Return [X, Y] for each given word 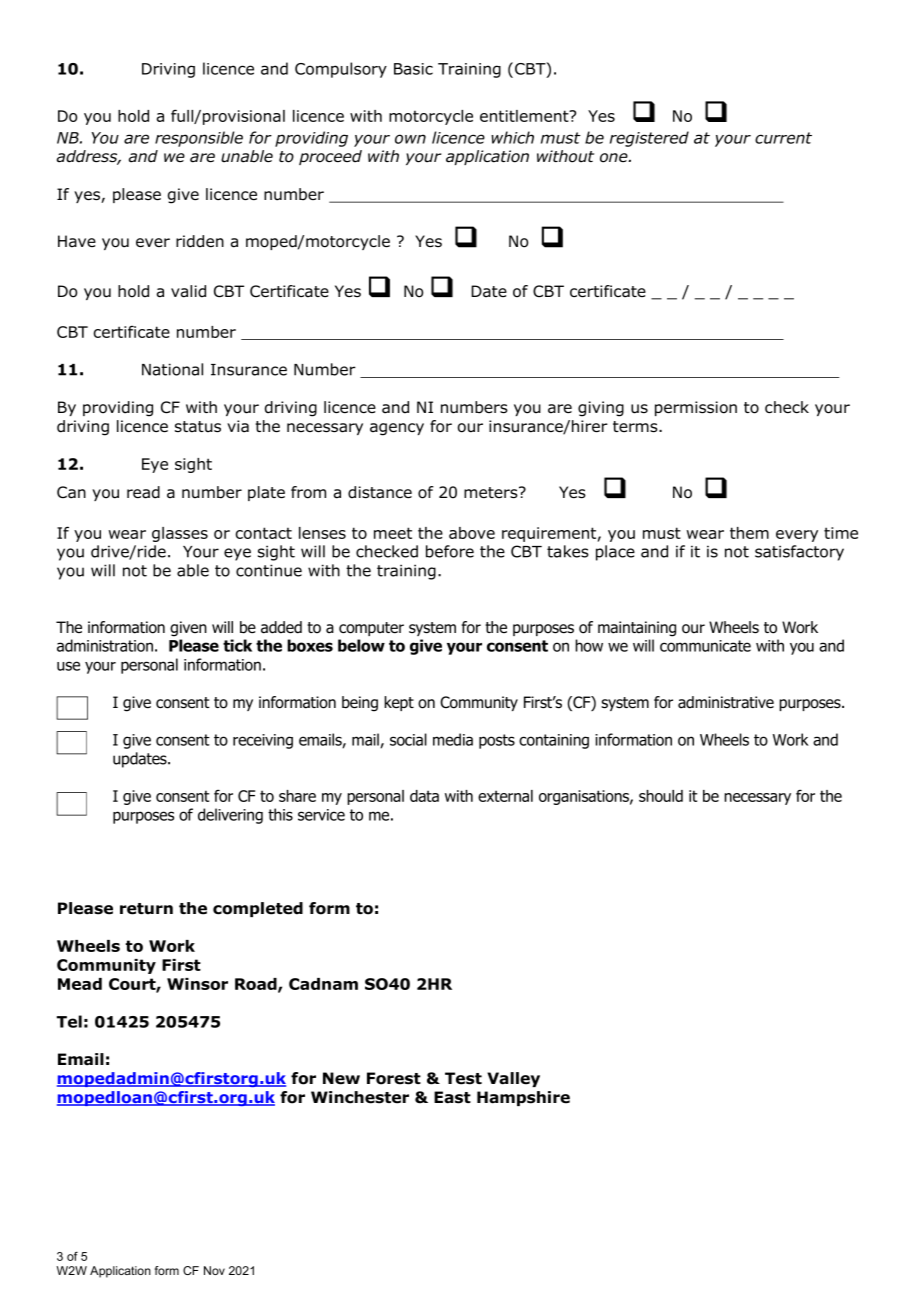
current [783, 138]
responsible [199, 139]
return [146, 909]
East [452, 1097]
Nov [214, 1270]
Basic [413, 69]
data [424, 796]
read [143, 492]
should [661, 796]
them [749, 533]
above [472, 533]
